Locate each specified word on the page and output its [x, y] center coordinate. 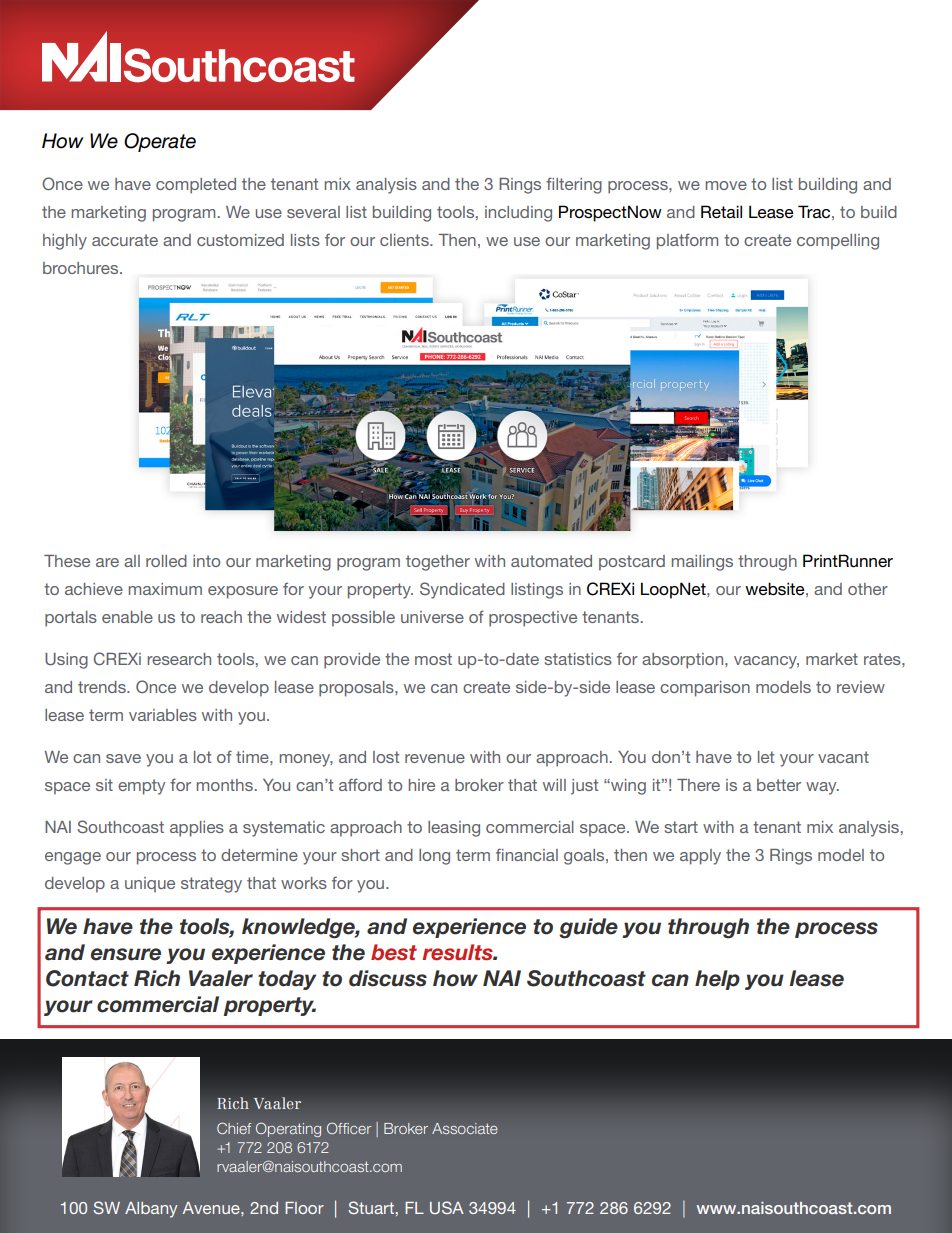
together [438, 563]
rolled [166, 561]
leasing [454, 829]
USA [447, 1207]
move [726, 185]
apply [700, 857]
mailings [702, 563]
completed [196, 186]
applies [197, 829]
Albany [151, 1210]
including [518, 214]
